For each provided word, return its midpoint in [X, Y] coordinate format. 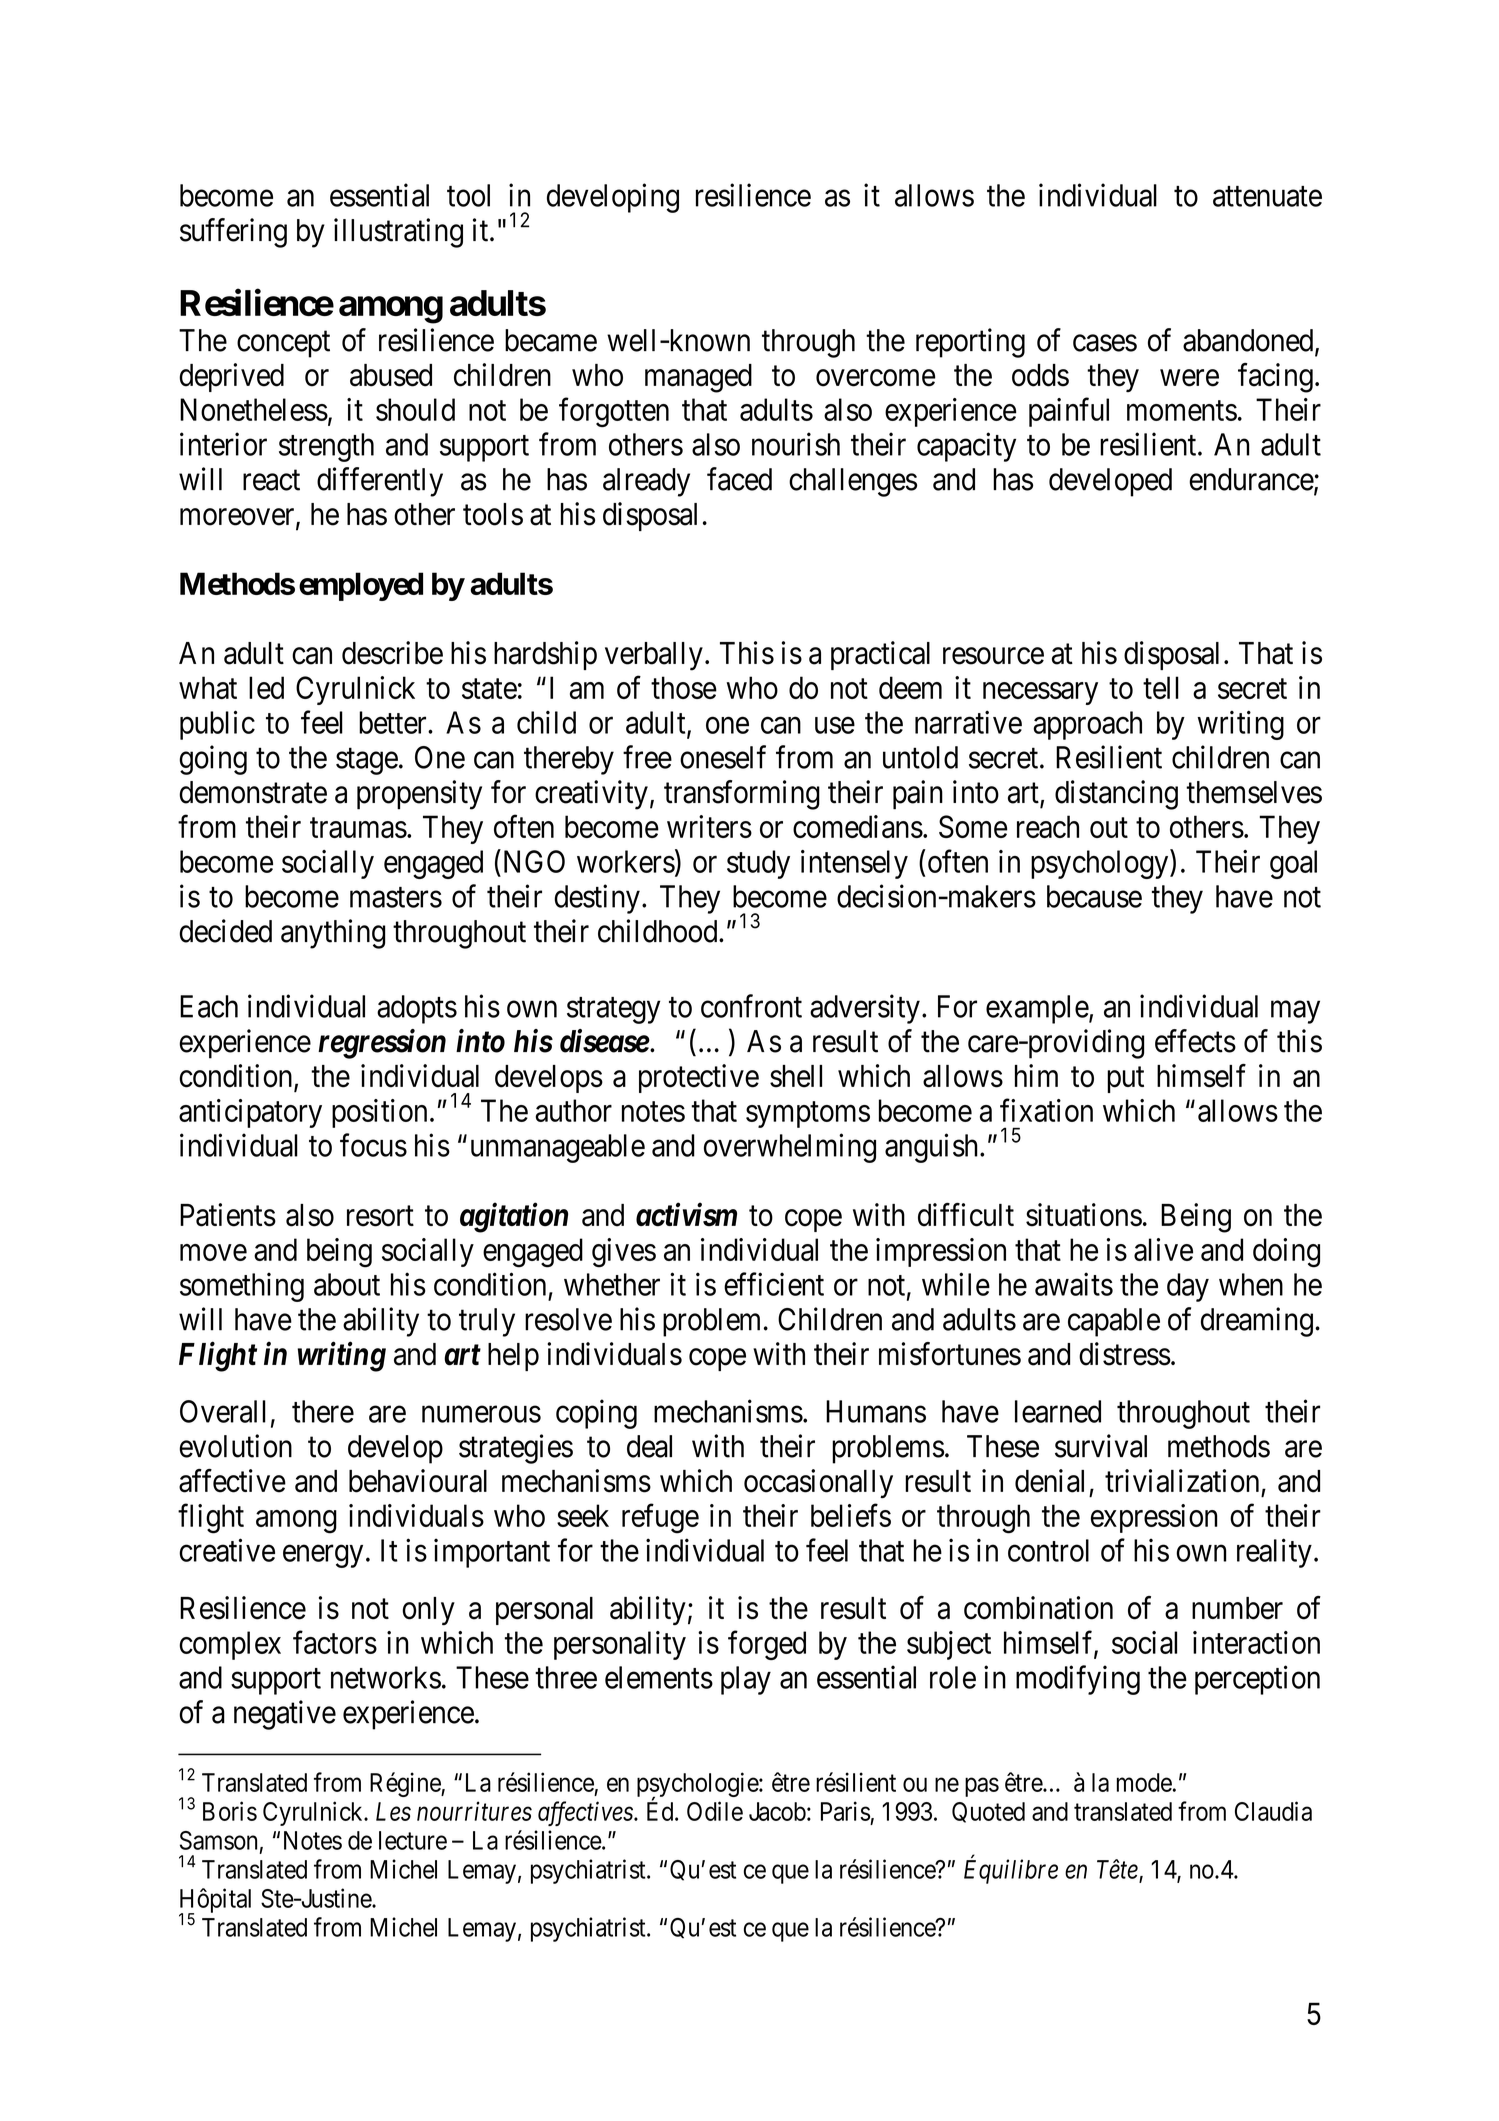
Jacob [777, 1811]
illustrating [398, 233]
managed [698, 378]
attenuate [1267, 196]
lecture [413, 1840]
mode [1144, 1782]
